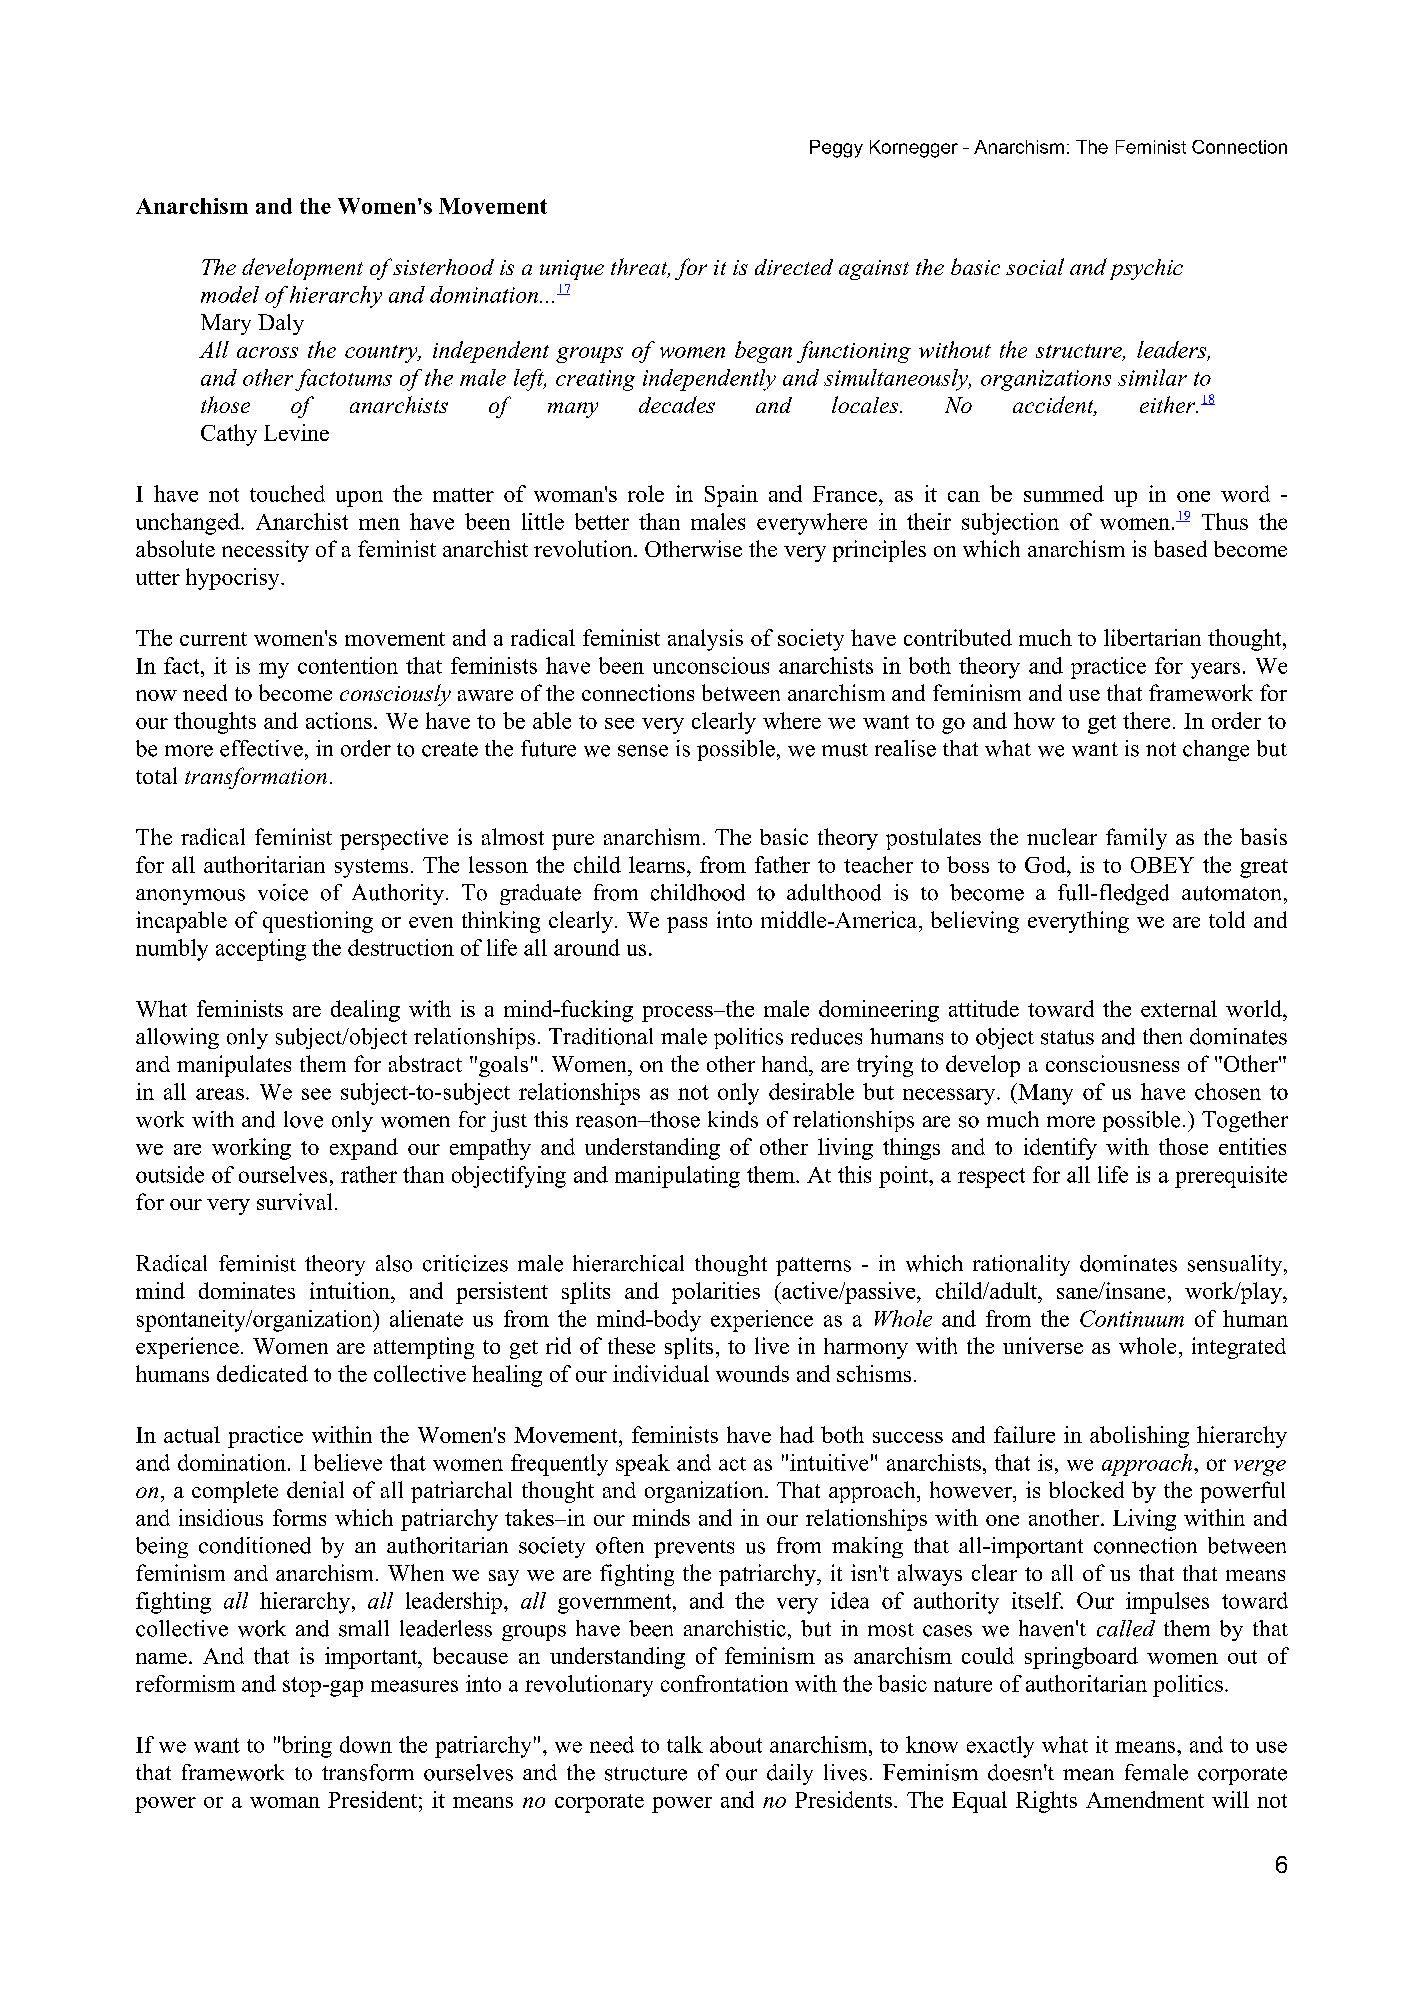  I want to click on threat, so click(640, 268).
